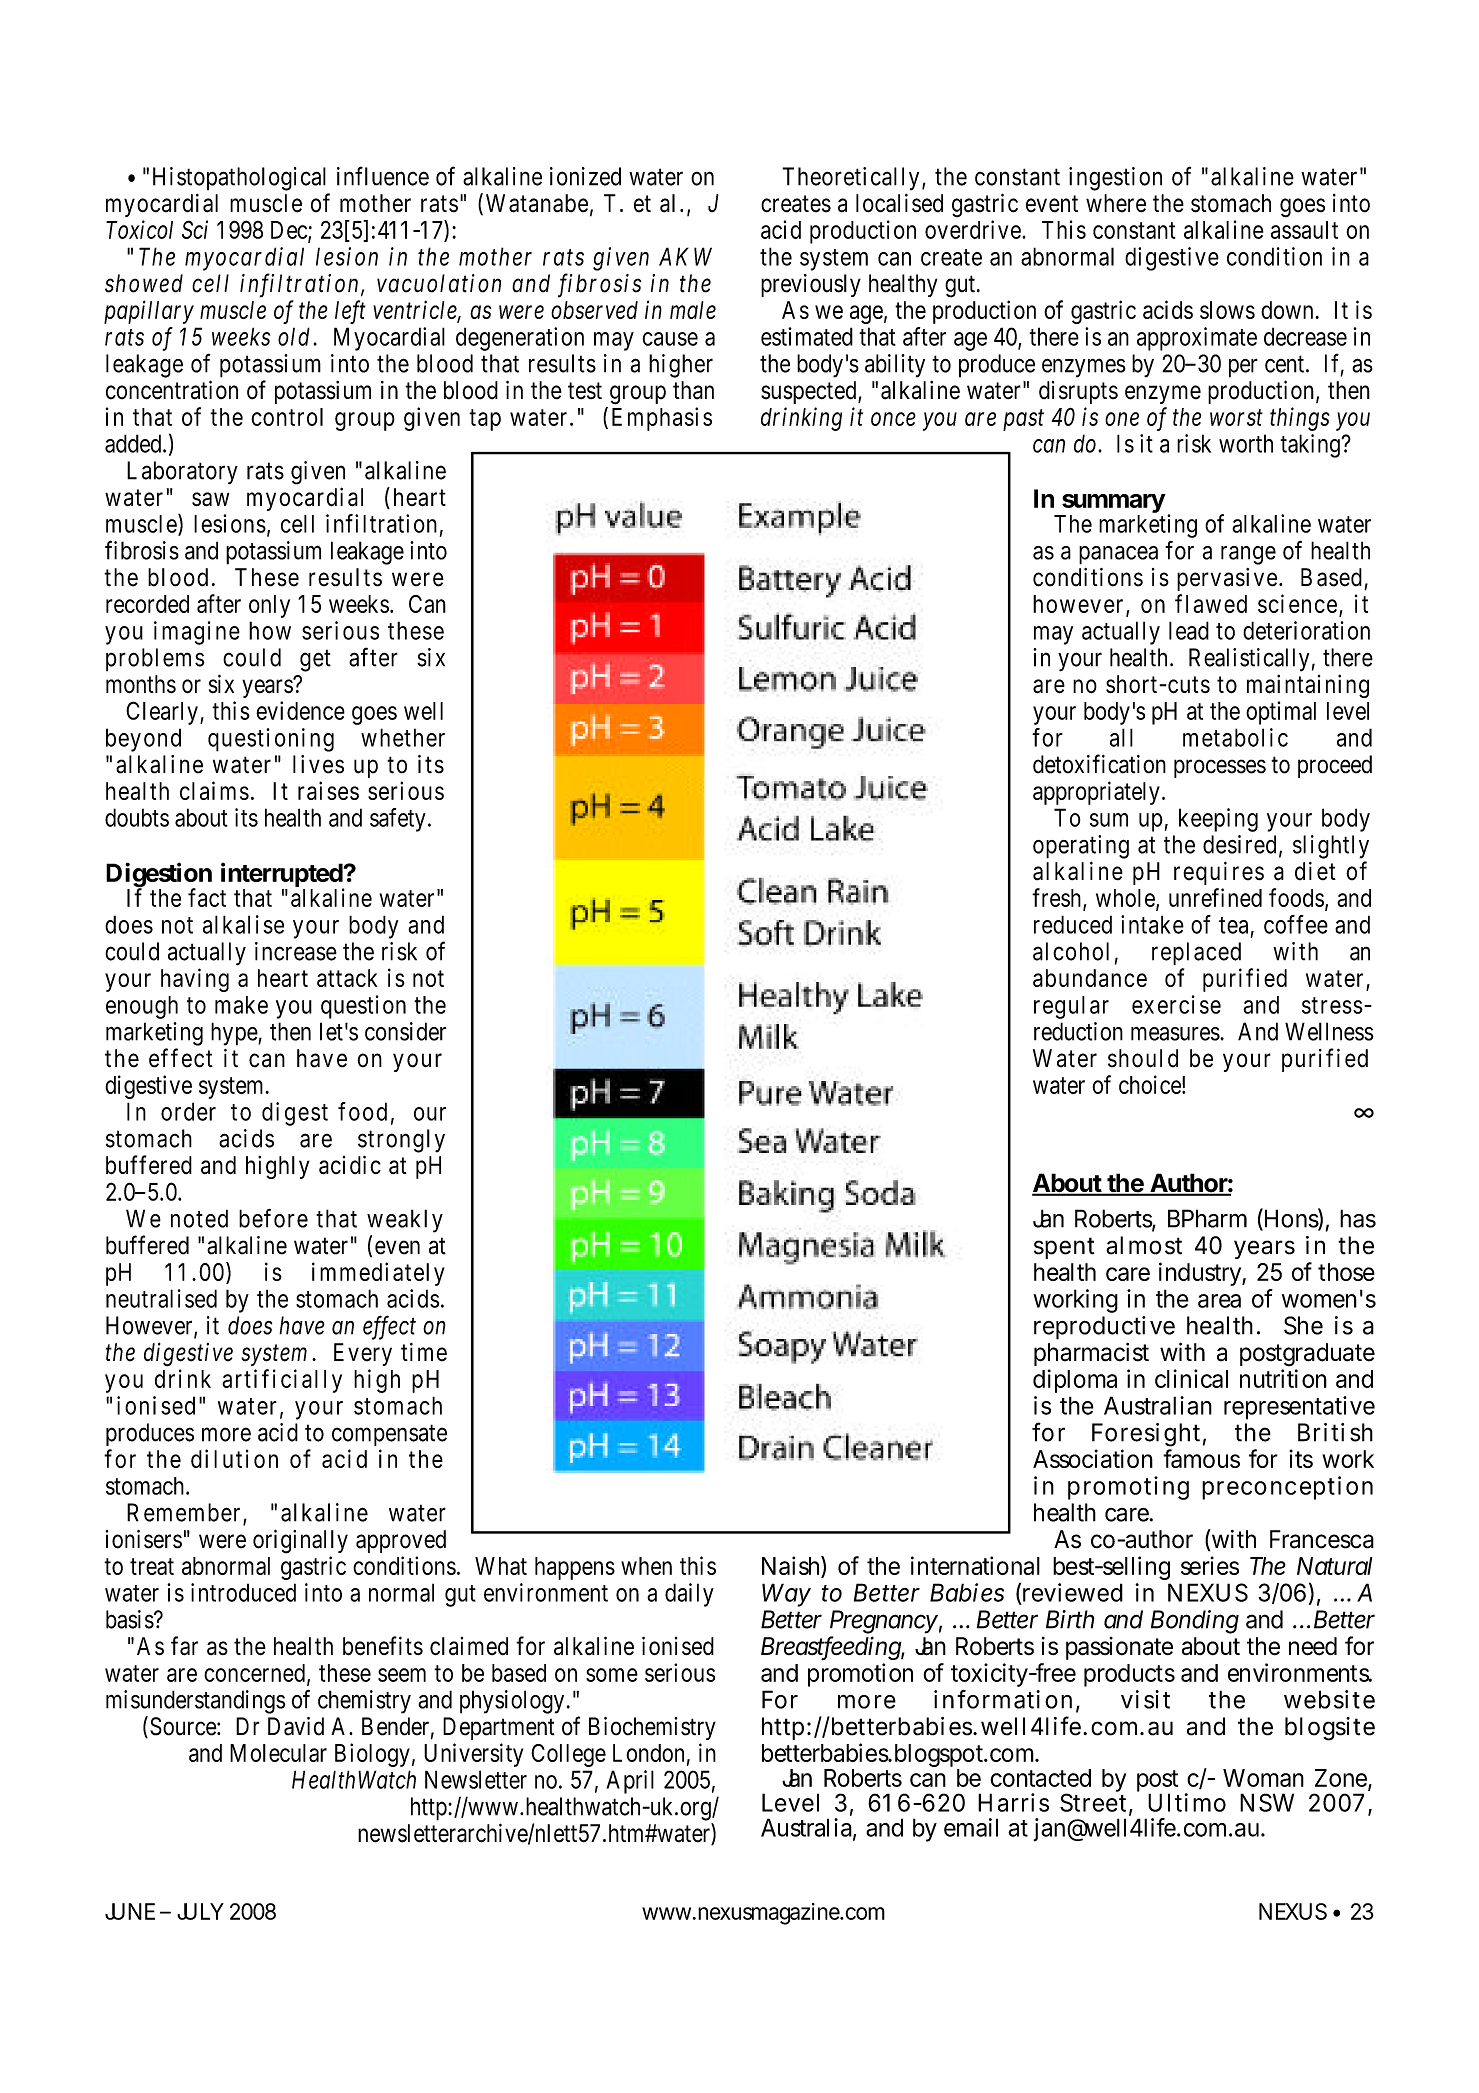 This screenshot has width=1479, height=2093. Describe the element at coordinates (1116, 203) in the screenshot. I see `where` at that location.
